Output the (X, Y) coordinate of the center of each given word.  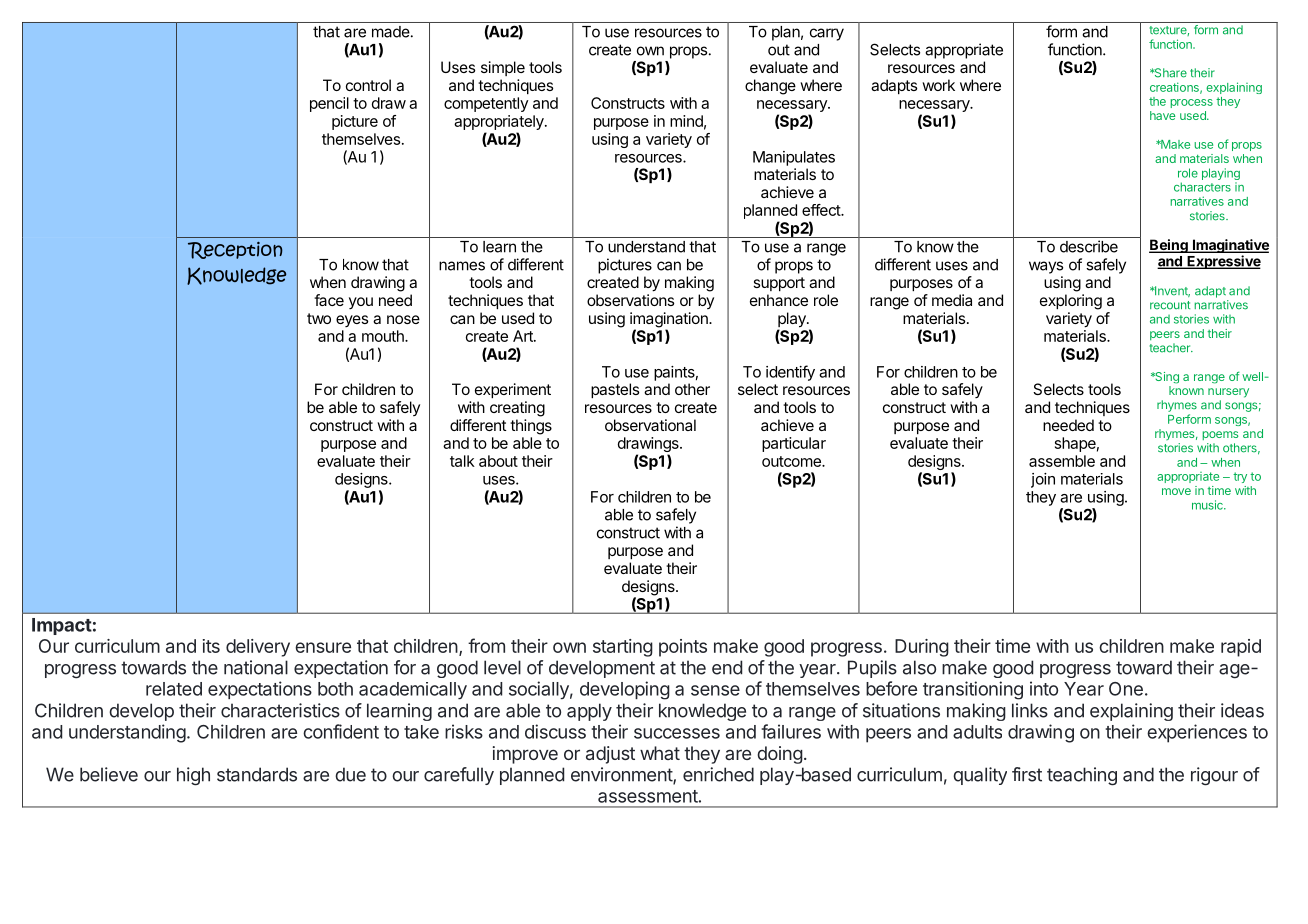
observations (630, 300)
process (1191, 103)
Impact (62, 626)
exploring (1071, 302)
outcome (792, 461)
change (770, 87)
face (329, 300)
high (193, 776)
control (368, 85)
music (1208, 505)
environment (622, 775)
